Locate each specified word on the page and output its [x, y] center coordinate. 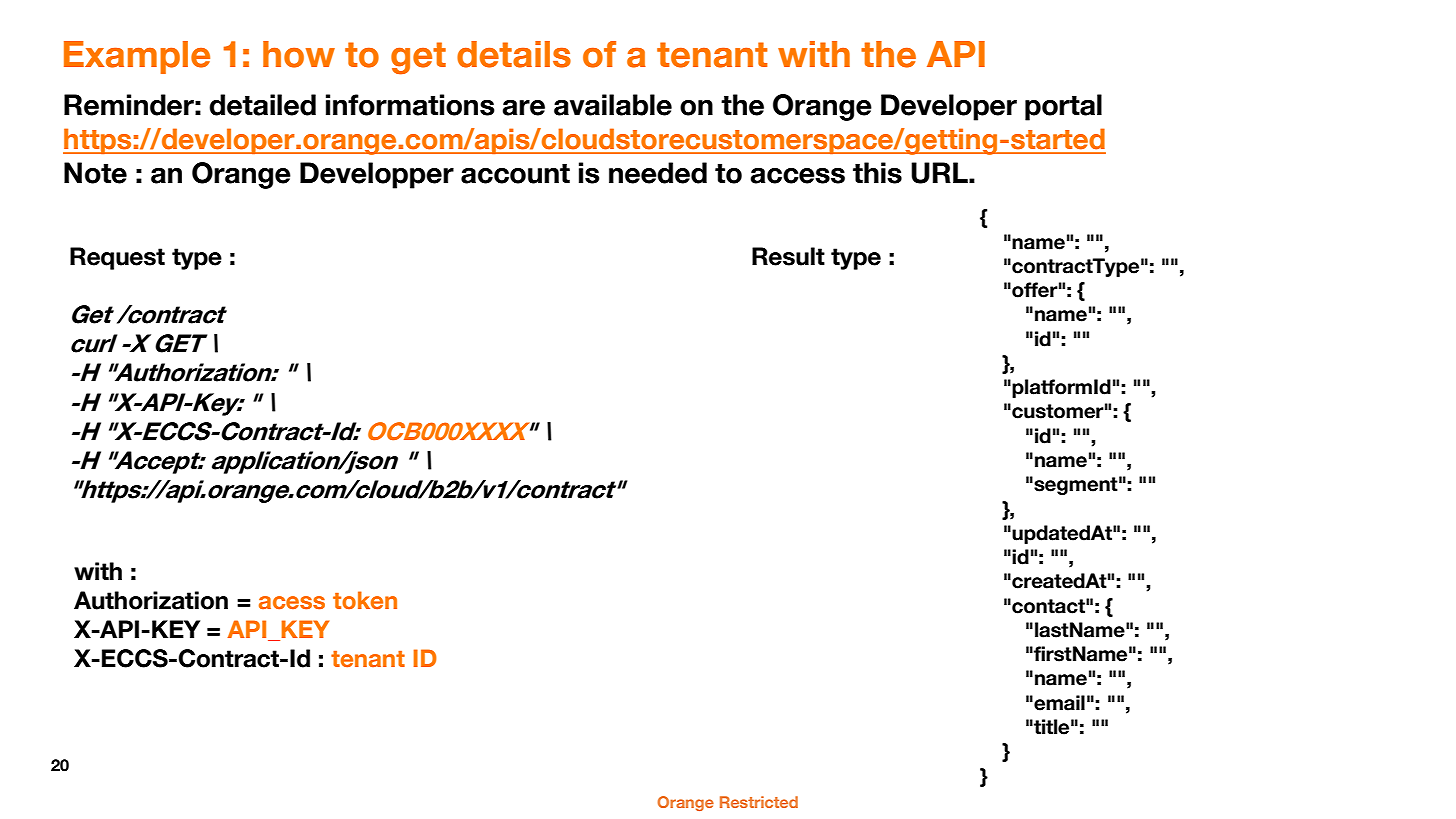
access [798, 176]
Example [137, 57]
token [365, 600]
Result [788, 256]
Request [117, 258]
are [524, 108]
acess [292, 603]
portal [1063, 107]
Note [95, 173]
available [613, 105]
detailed [262, 105]
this [877, 173]
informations [410, 105]
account [515, 174]
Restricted [759, 802]
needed [658, 173]
